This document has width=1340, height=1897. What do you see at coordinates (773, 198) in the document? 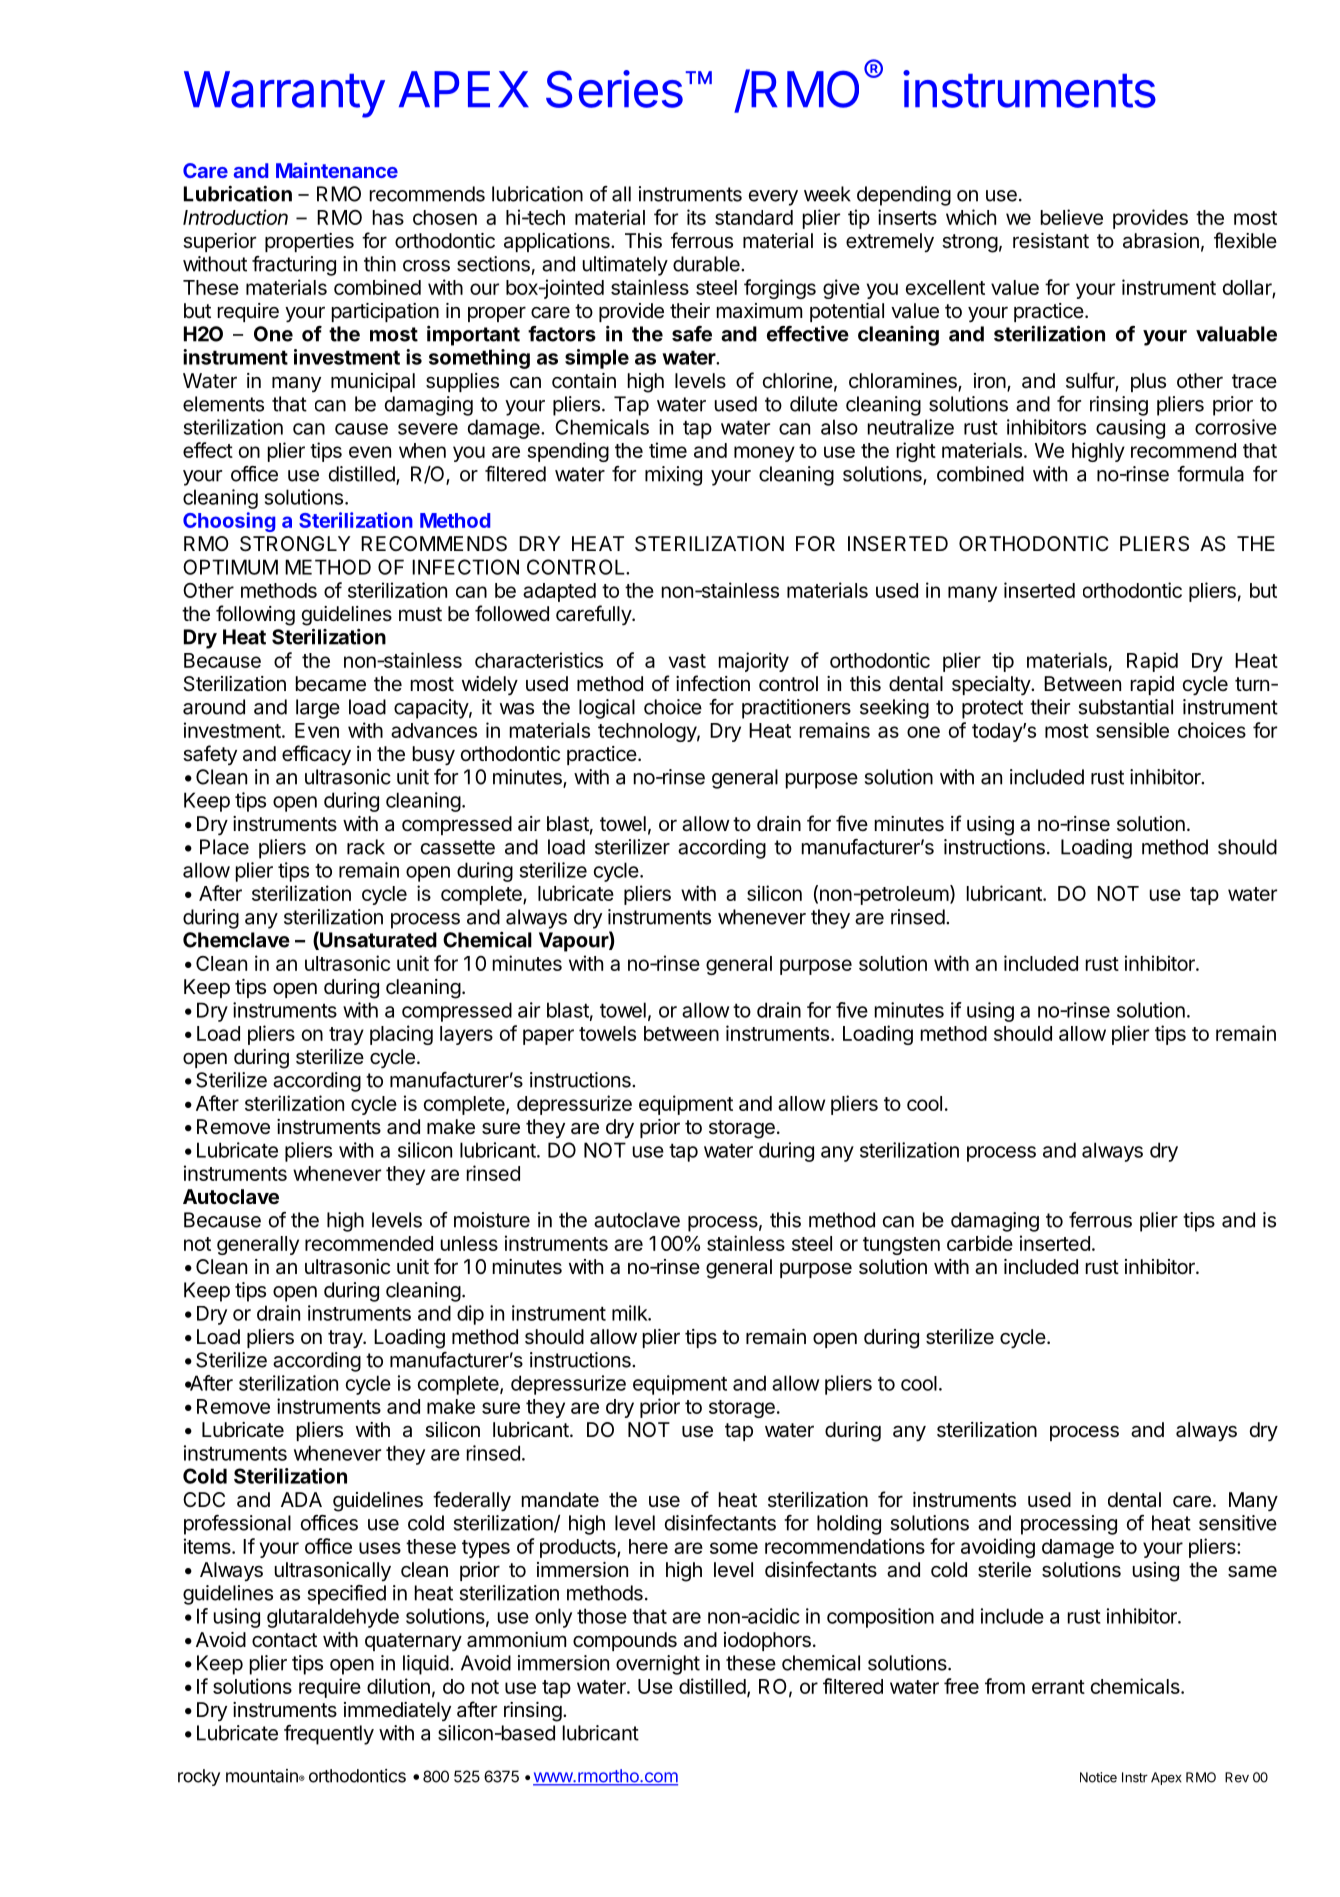
I see `every` at bounding box center [773, 198].
